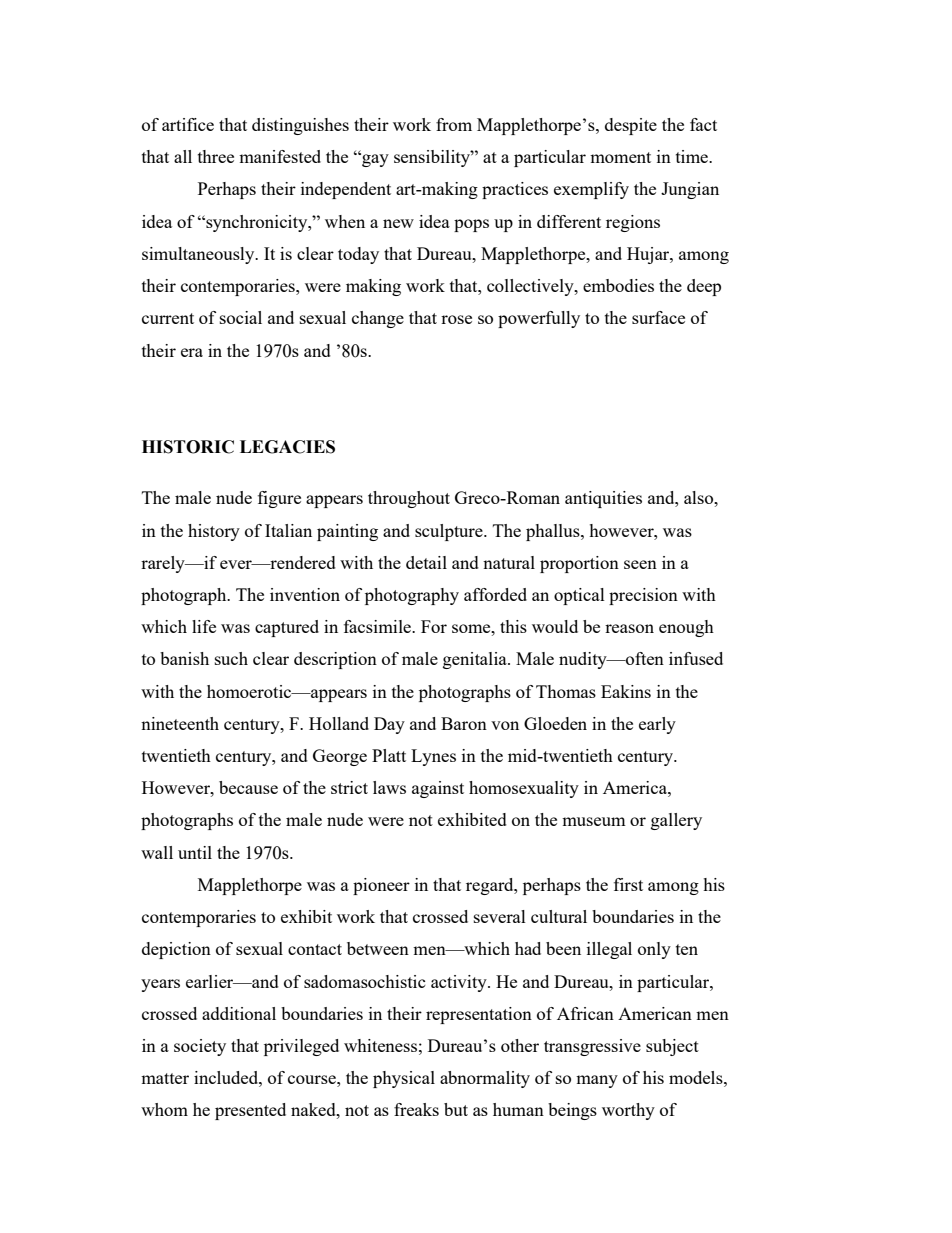 This screenshot has width=952, height=1233. I want to click on from, so click(454, 124).
